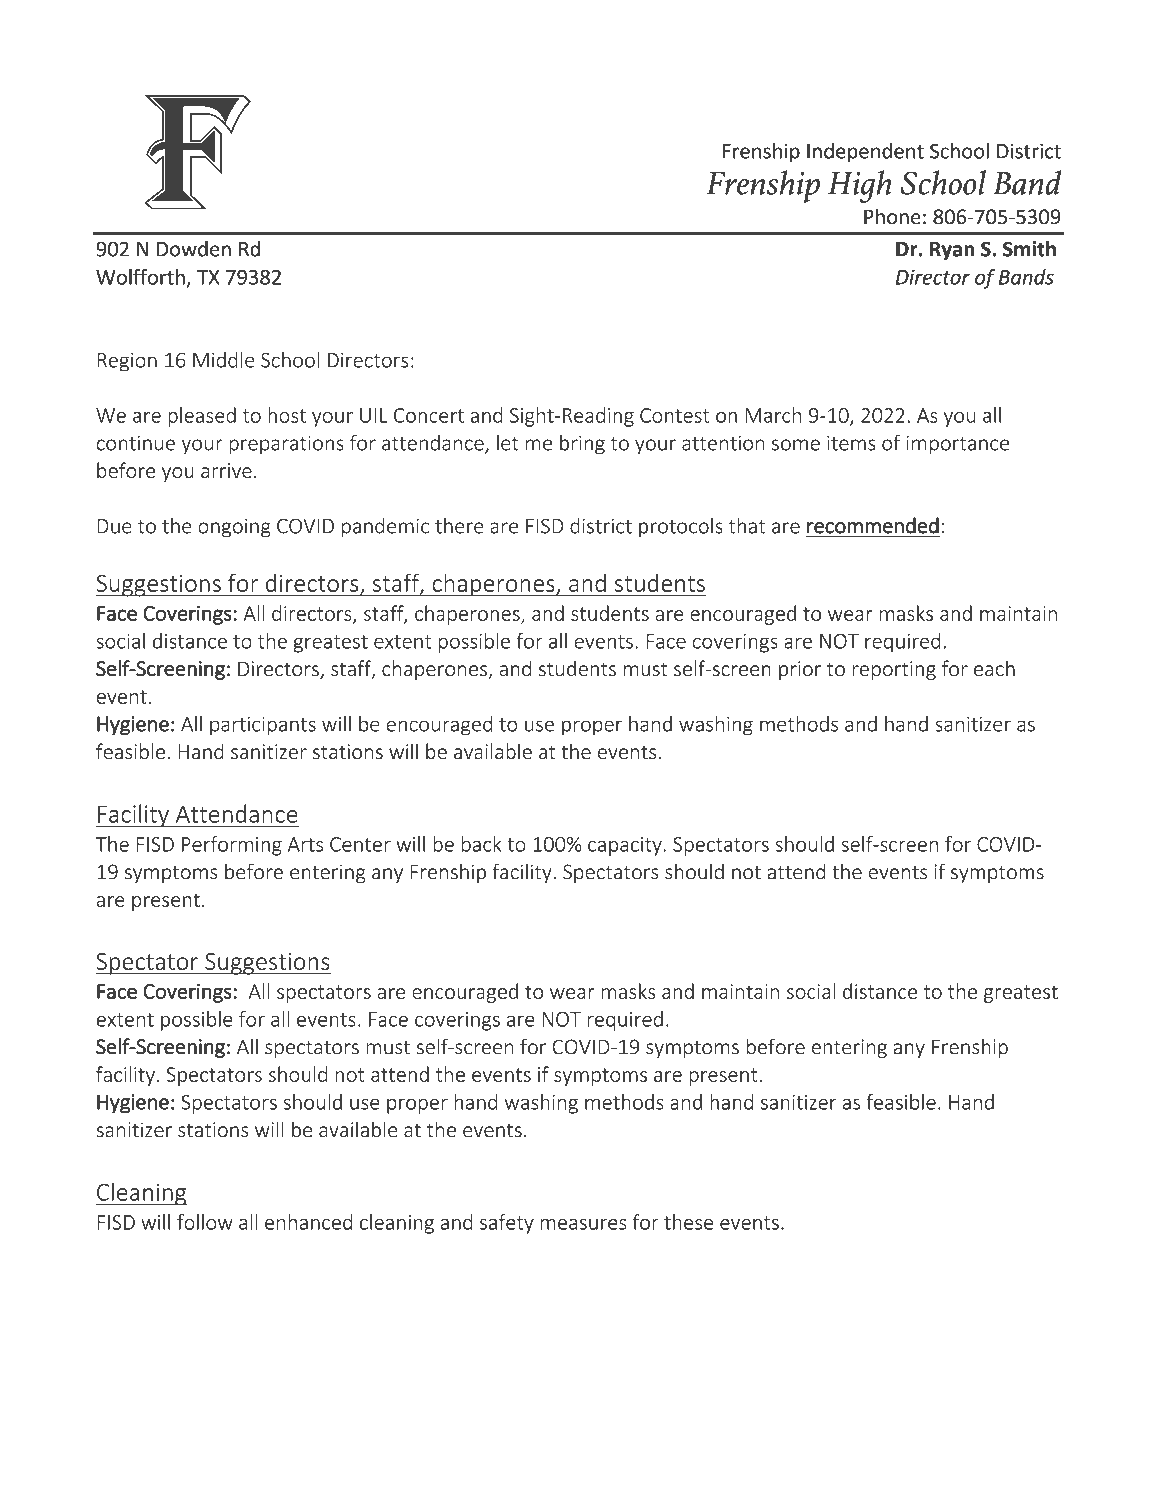  I want to click on participants, so click(263, 726).
